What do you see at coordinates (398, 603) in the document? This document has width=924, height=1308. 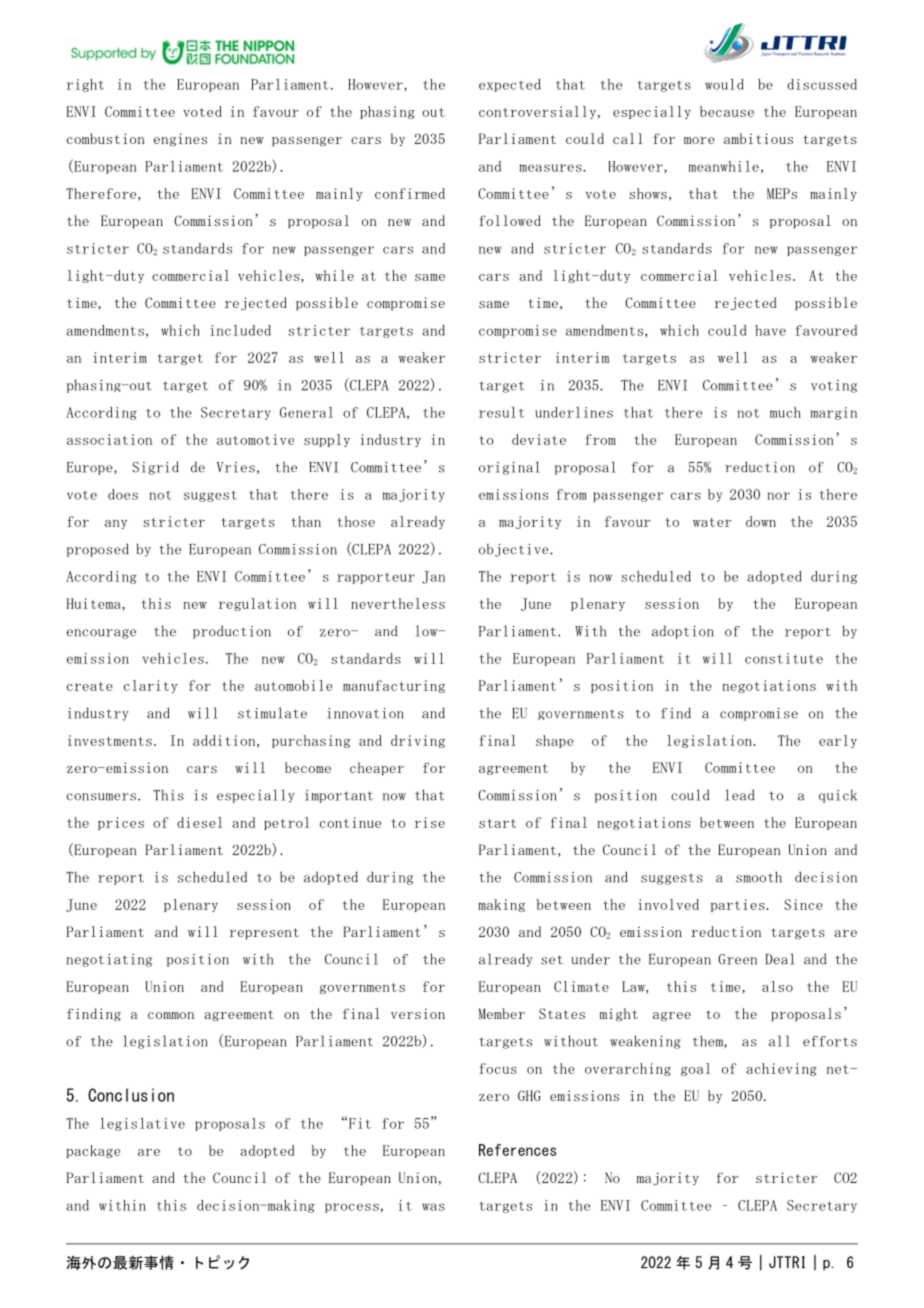 I see `nevertheless` at bounding box center [398, 603].
